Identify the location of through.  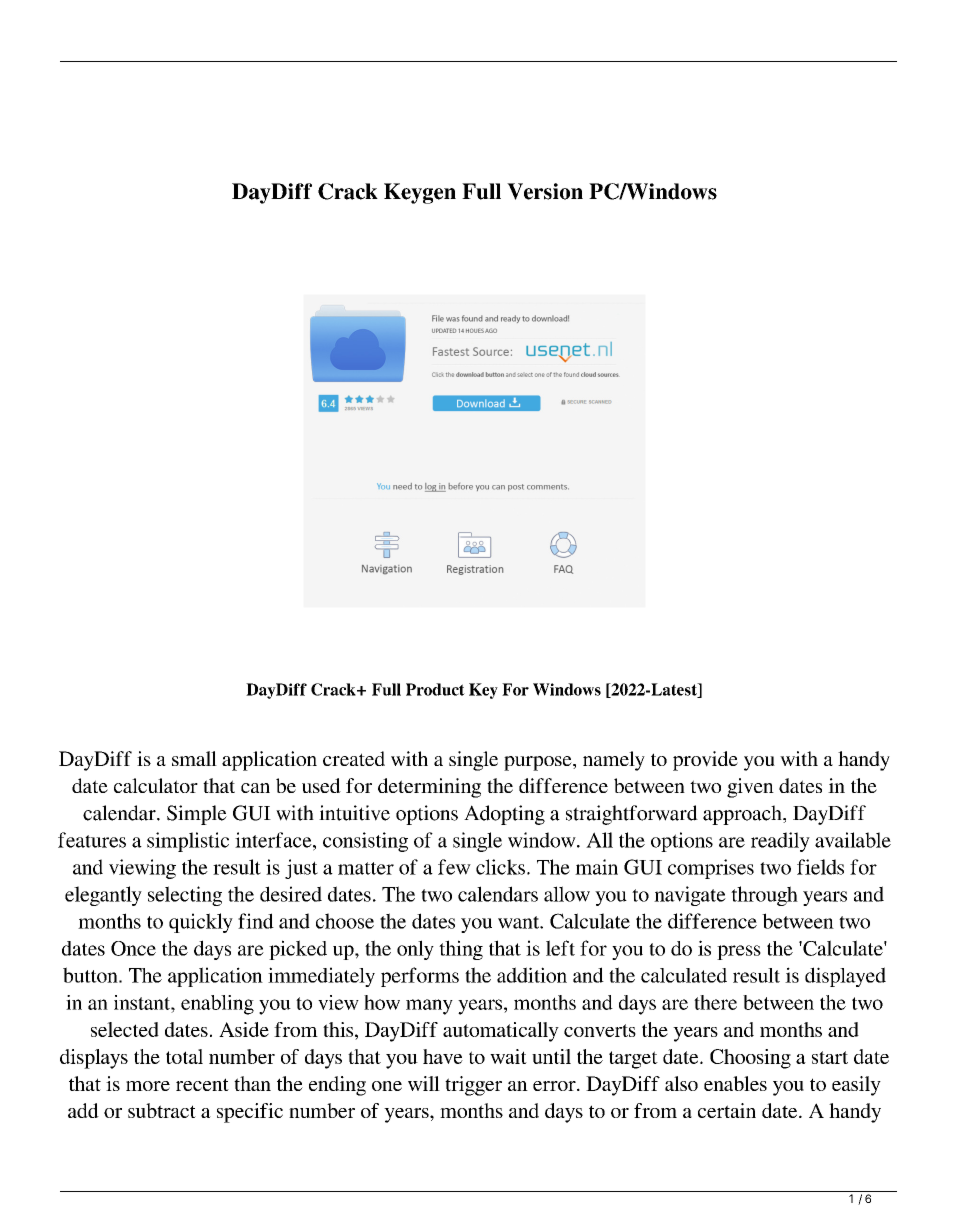
(764, 896).
